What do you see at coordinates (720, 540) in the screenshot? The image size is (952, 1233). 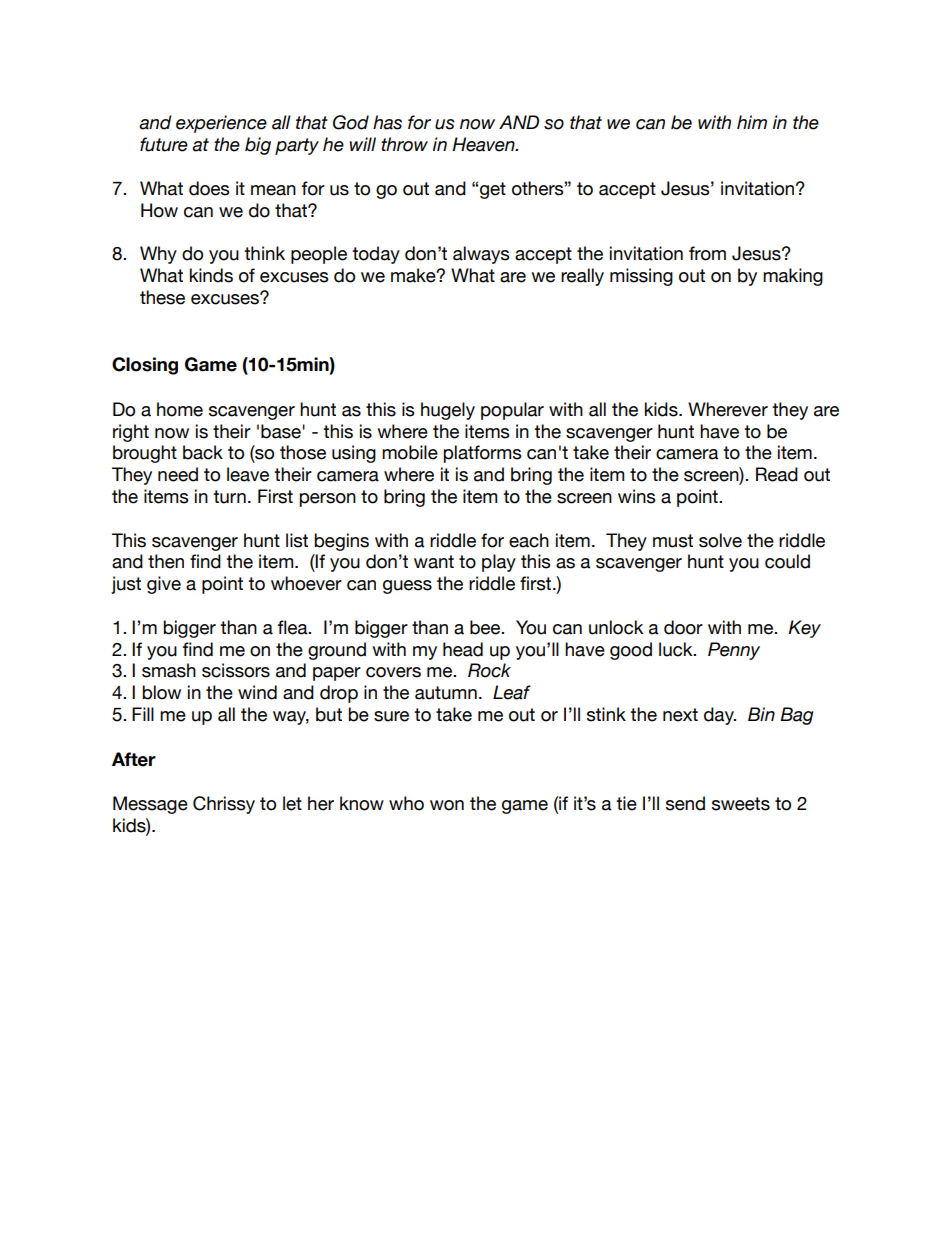 I see `solve` at bounding box center [720, 540].
